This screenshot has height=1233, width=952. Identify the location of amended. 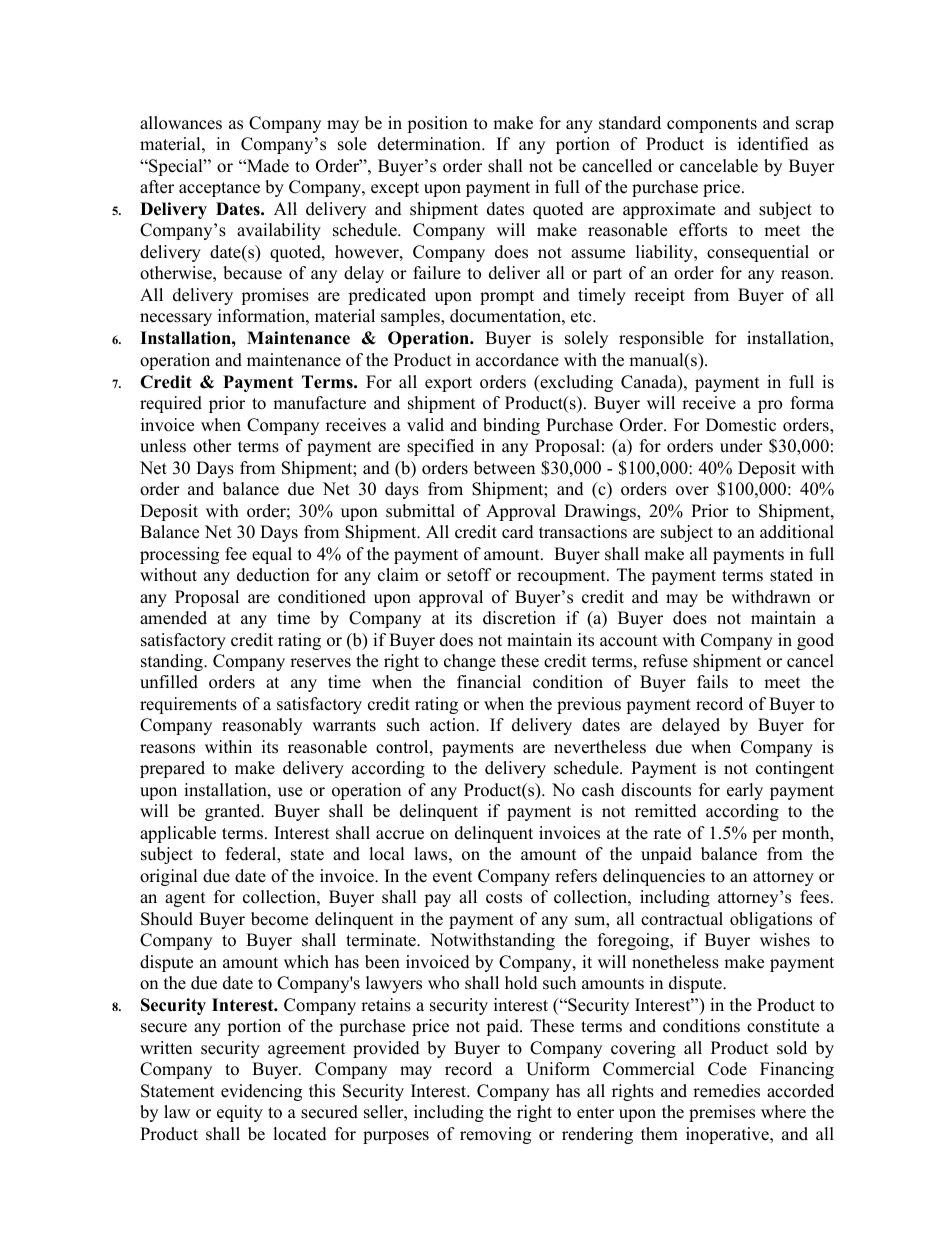
(173, 618).
